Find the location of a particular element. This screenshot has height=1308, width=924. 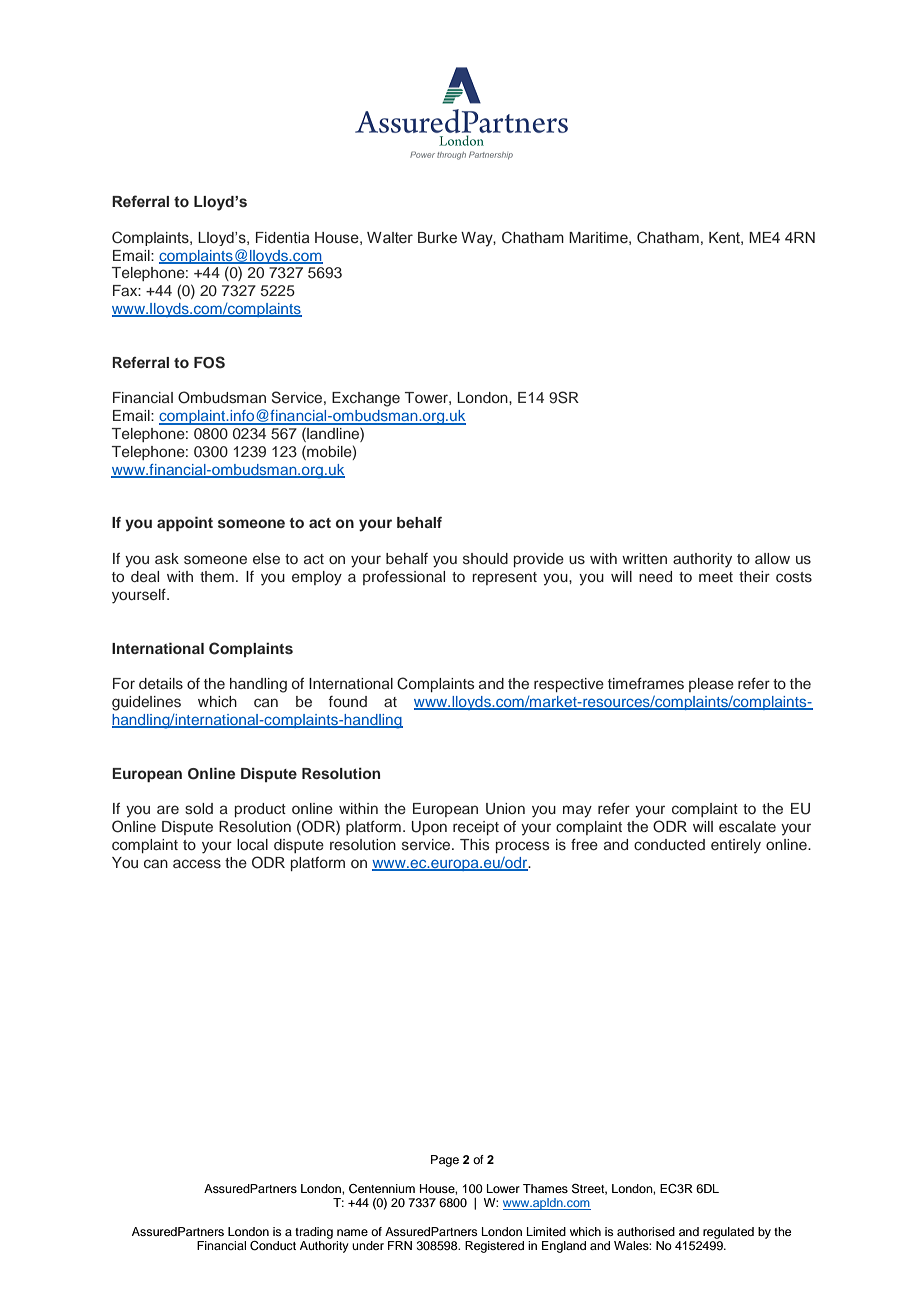

Union is located at coordinates (505, 809).
